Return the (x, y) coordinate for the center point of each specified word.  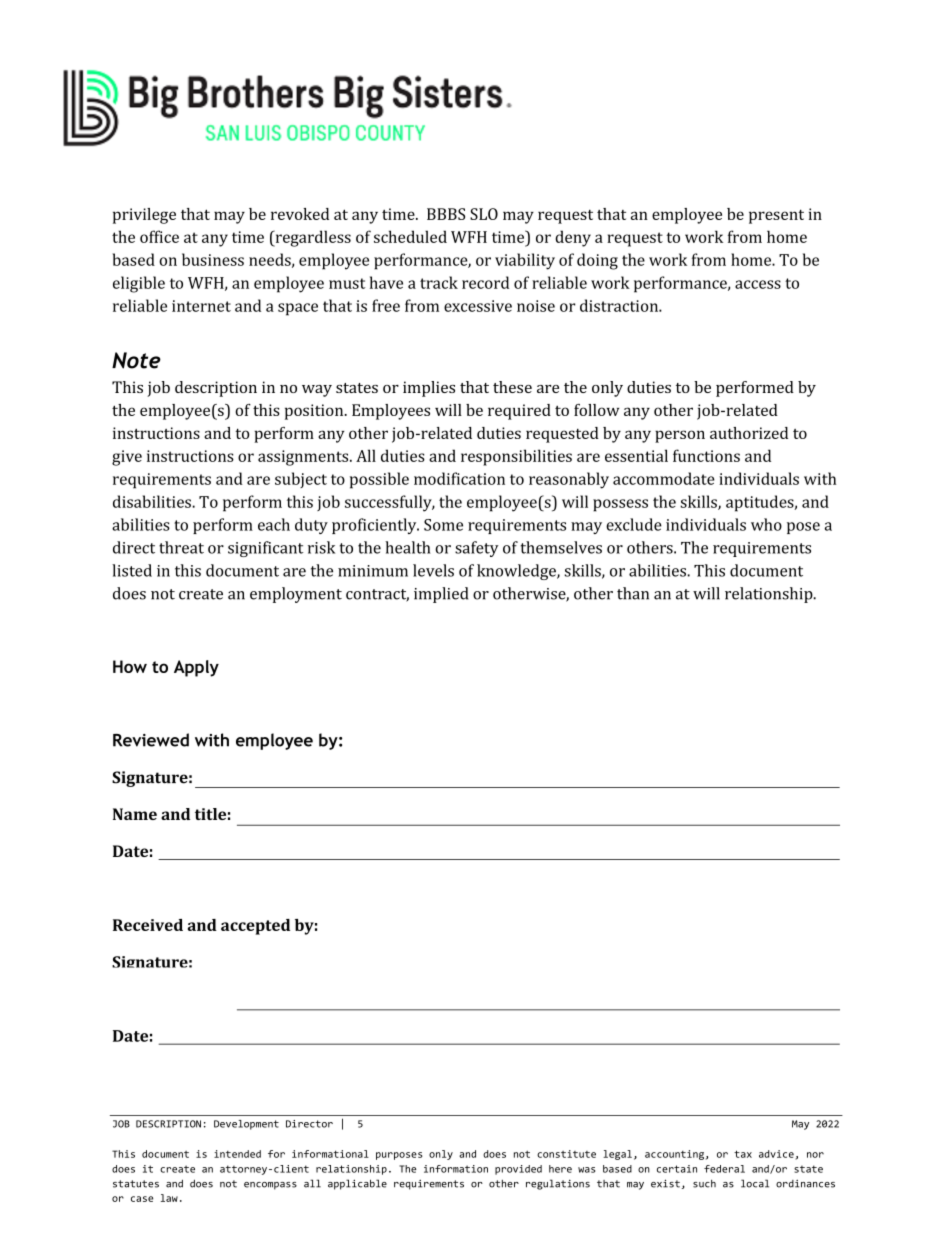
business (213, 259)
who (766, 524)
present (776, 216)
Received (148, 925)
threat (181, 547)
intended (237, 1154)
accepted (255, 927)
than (633, 593)
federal (724, 1169)
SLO (484, 214)
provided (518, 1170)
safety (477, 549)
